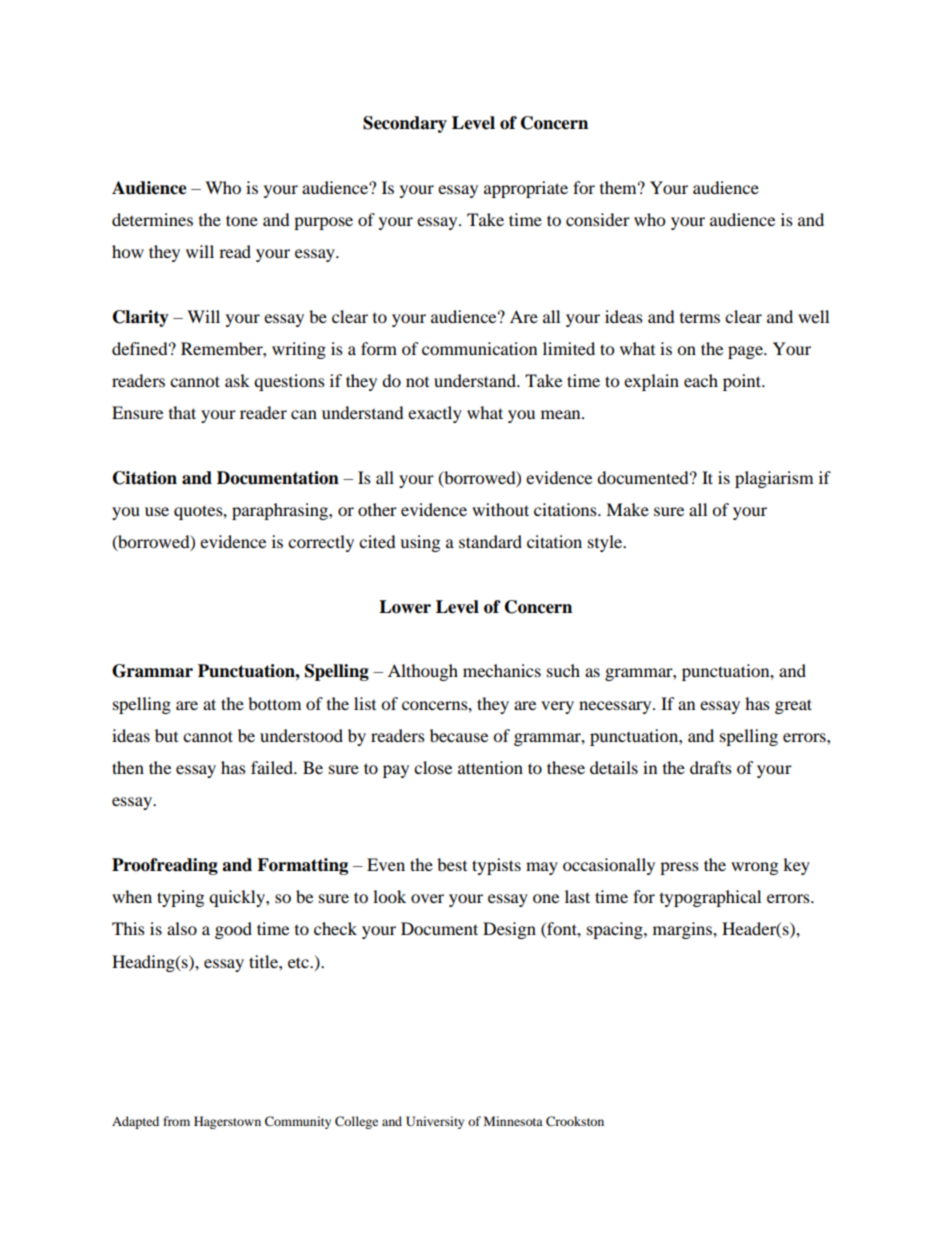  I want to click on ask, so click(237, 380).
